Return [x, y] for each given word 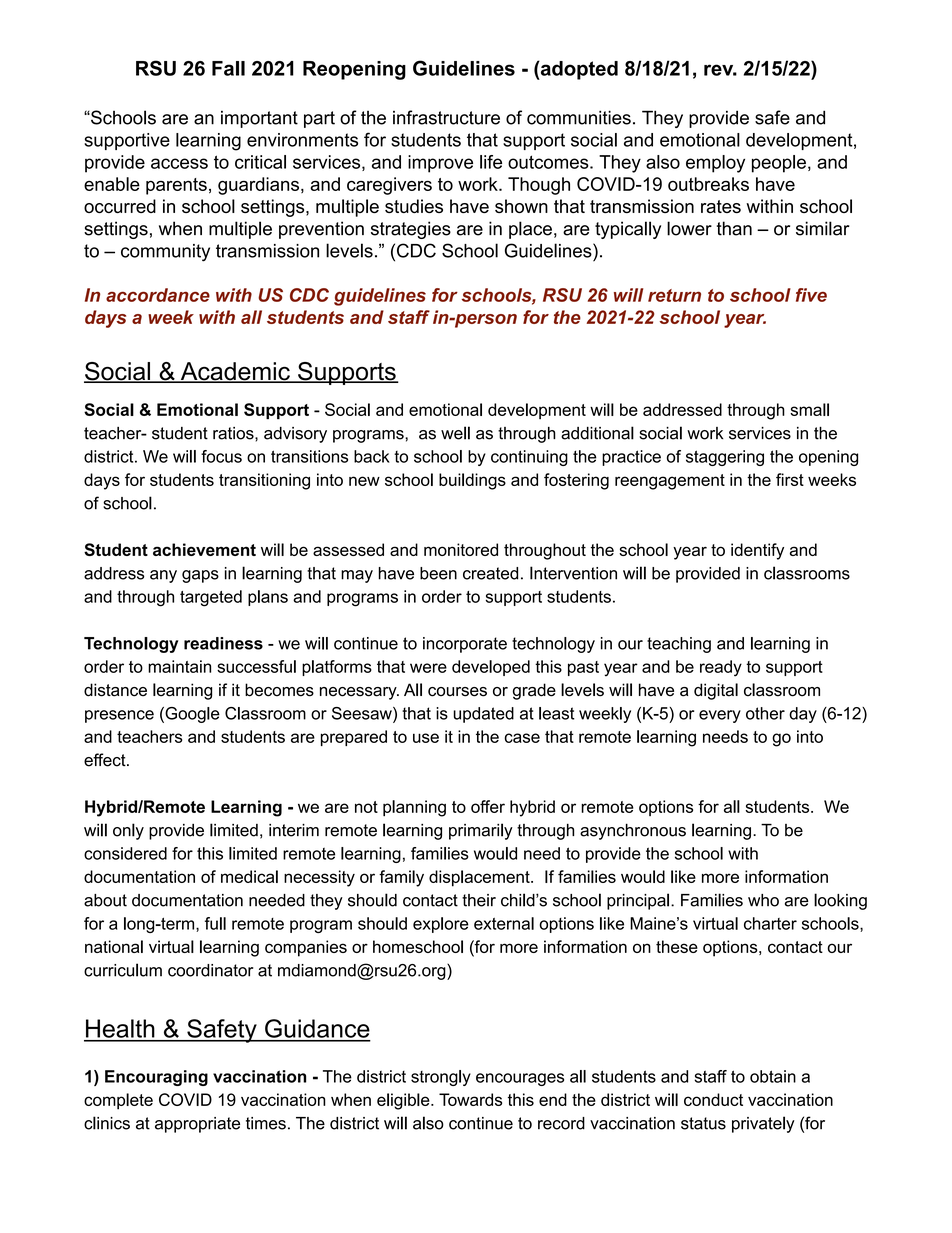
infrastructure [446, 117]
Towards [470, 1099]
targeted [211, 598]
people [779, 164]
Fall [228, 68]
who [763, 900]
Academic [235, 372]
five [811, 295]
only [128, 831]
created [490, 573]
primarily [481, 831]
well [455, 433]
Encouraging [156, 1078]
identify [757, 551]
